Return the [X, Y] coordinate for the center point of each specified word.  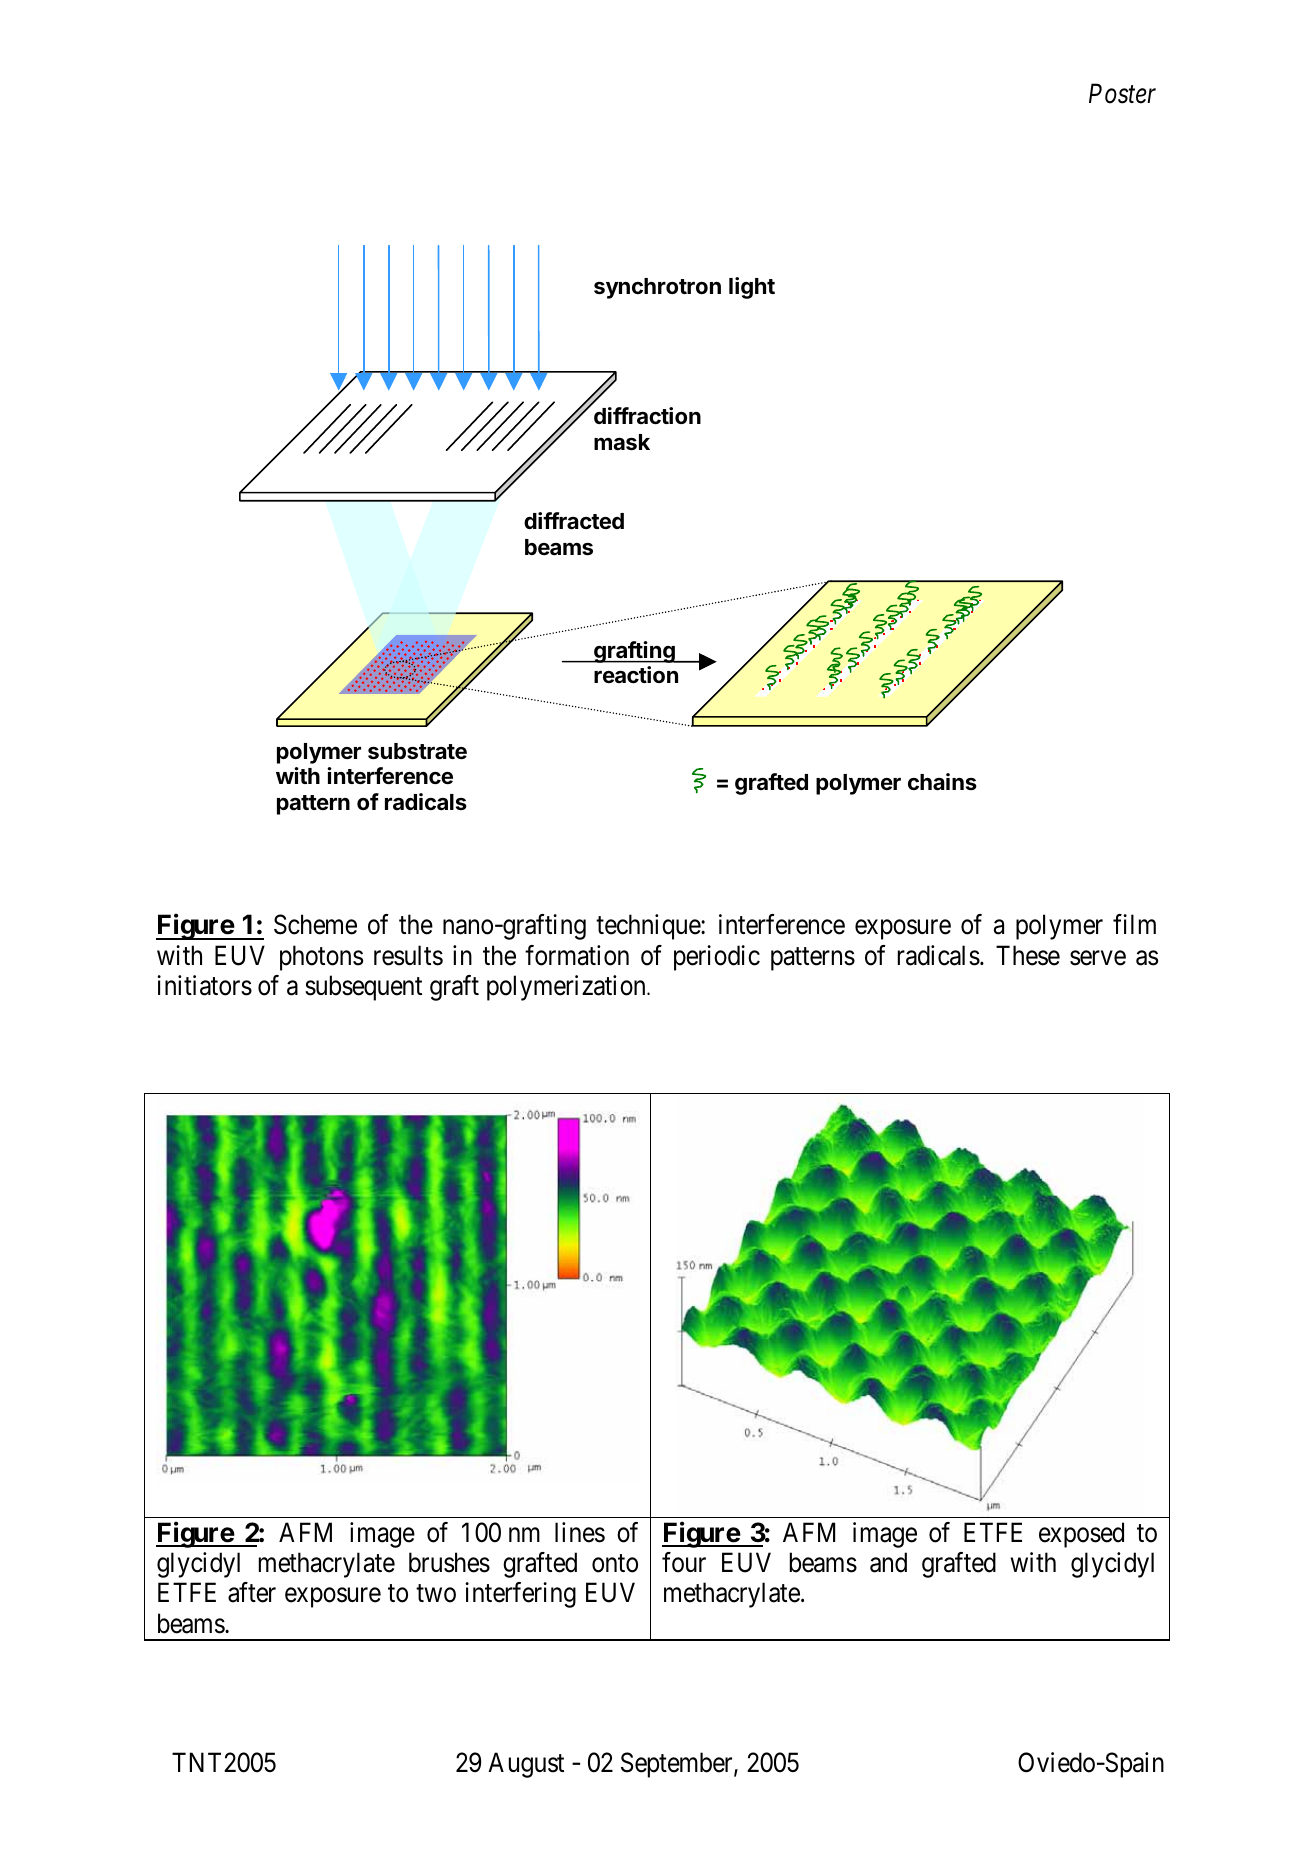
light [752, 288]
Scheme [315, 924]
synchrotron [657, 288]
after [252, 1592]
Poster [1122, 94]
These [1028, 955]
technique [649, 927]
